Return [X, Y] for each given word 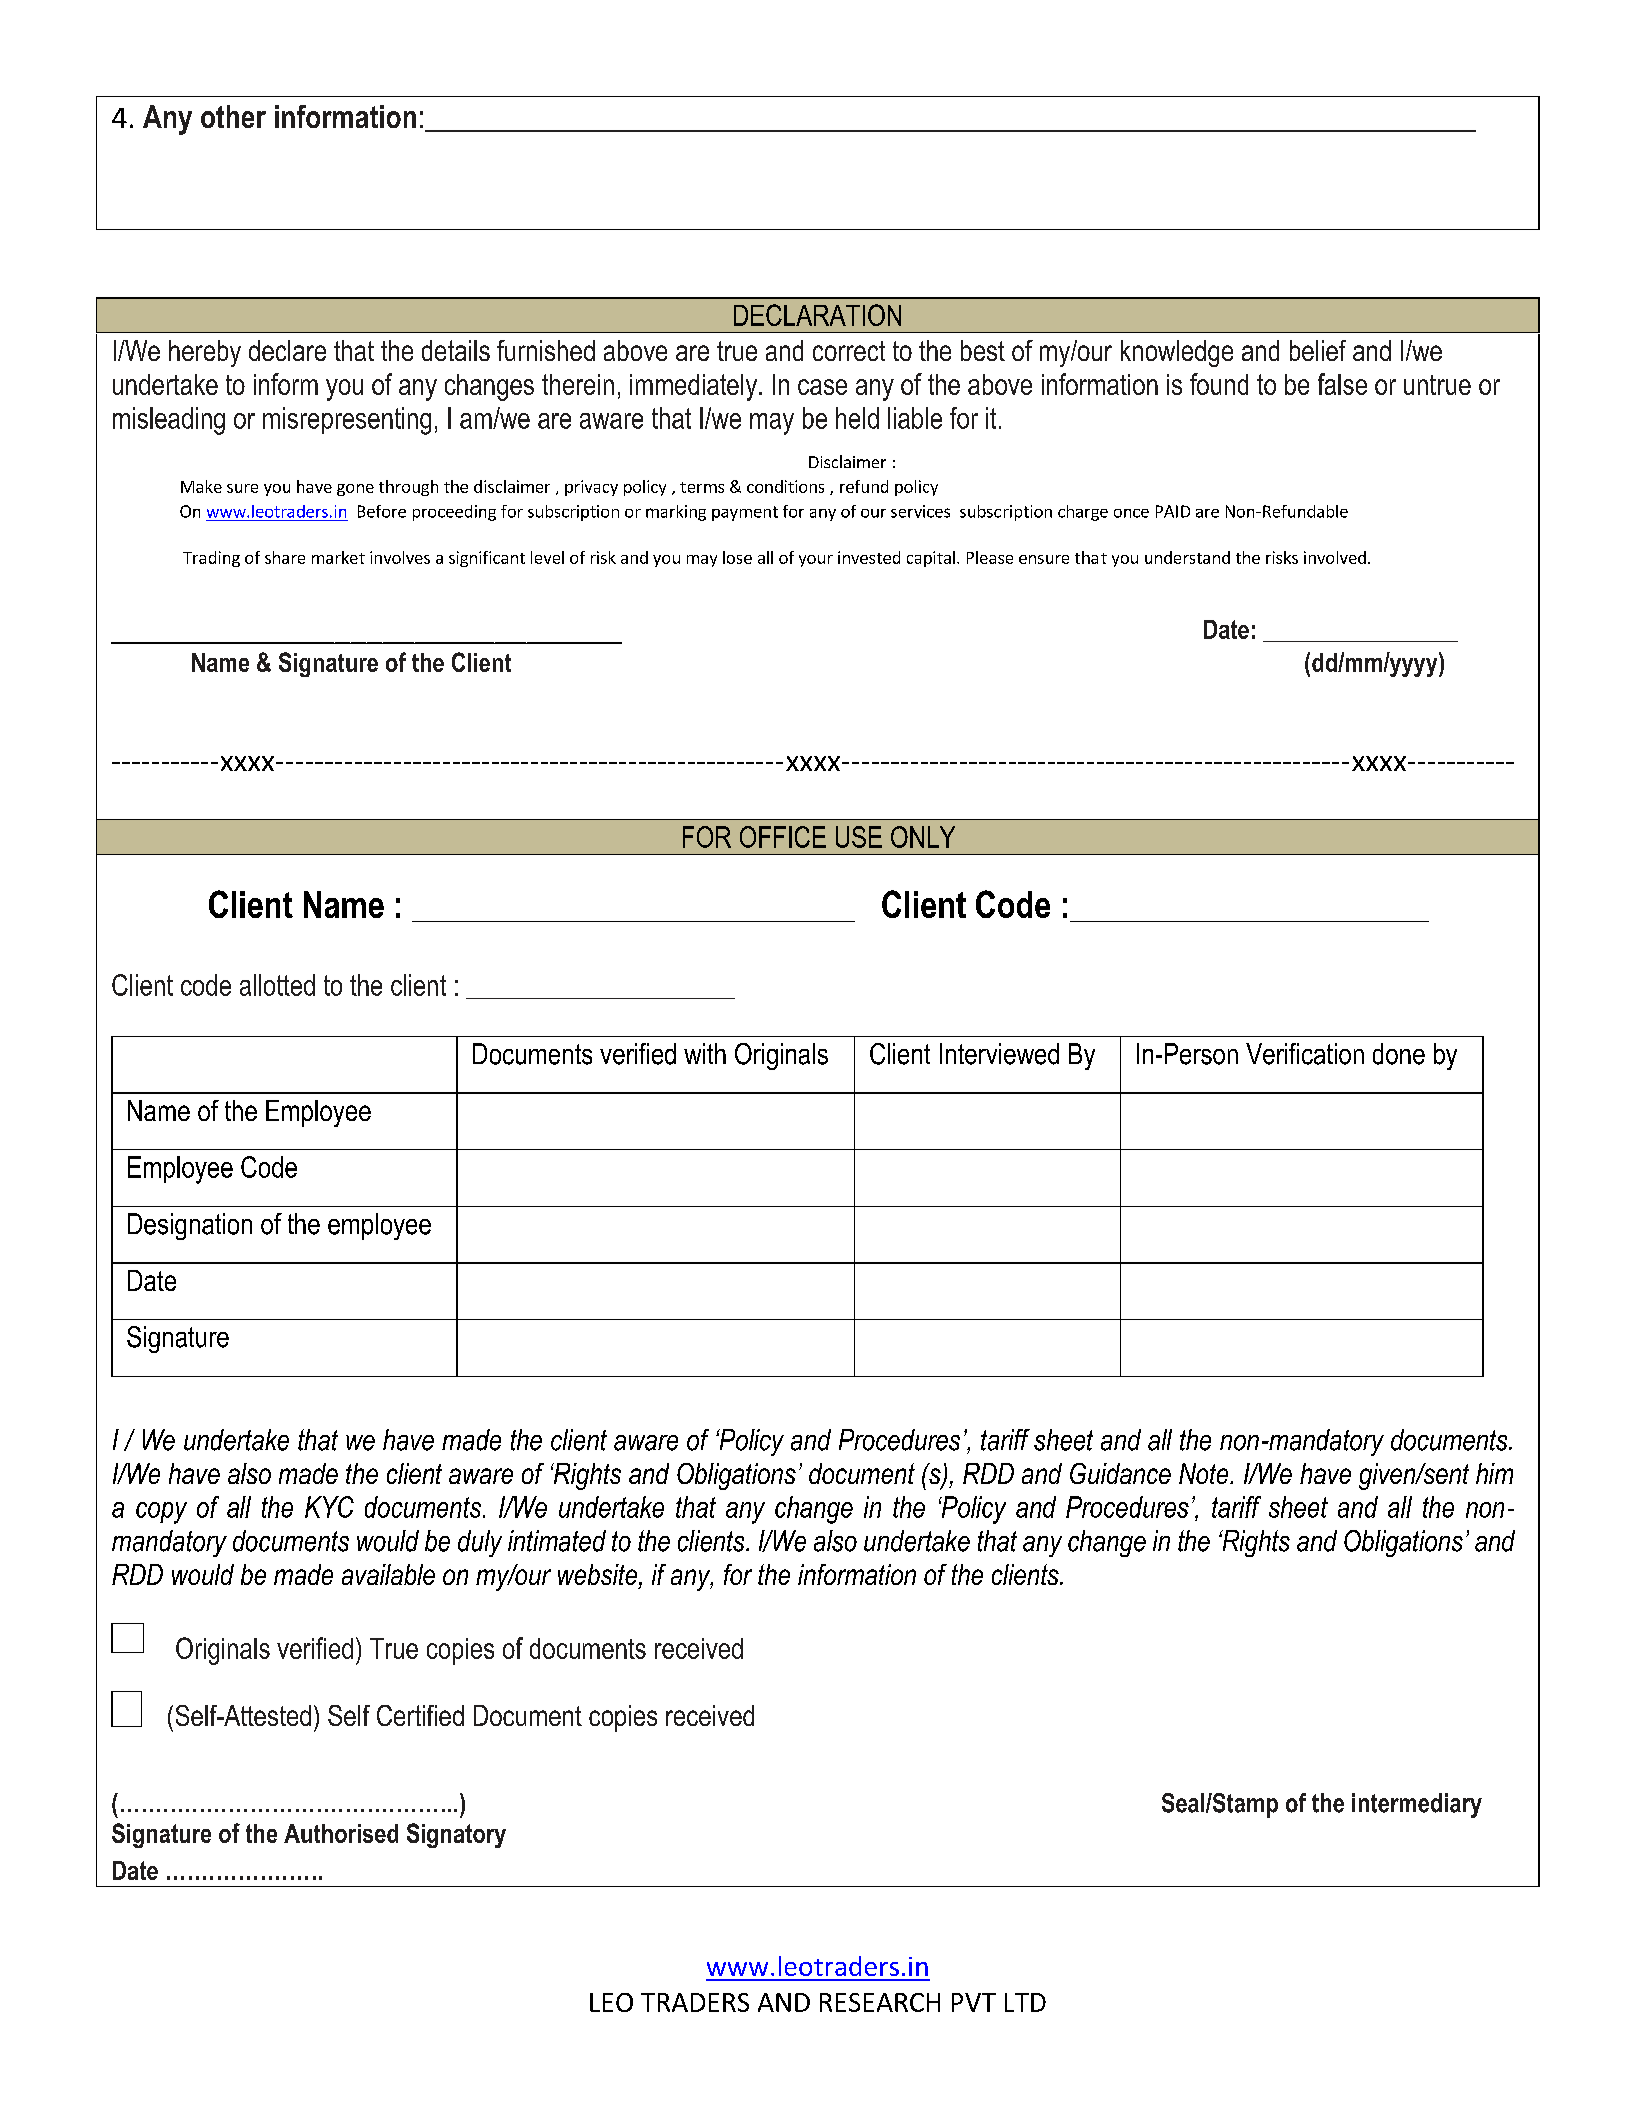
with [705, 1053]
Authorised [341, 1833]
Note [1205, 1473]
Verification [1305, 1054]
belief [1318, 350]
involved [1335, 557]
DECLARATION [817, 315]
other [233, 116]
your [816, 561]
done [1399, 1054]
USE [859, 837]
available [388, 1574]
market [338, 557]
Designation [190, 1226]
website [599, 1576]
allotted [277, 985]
